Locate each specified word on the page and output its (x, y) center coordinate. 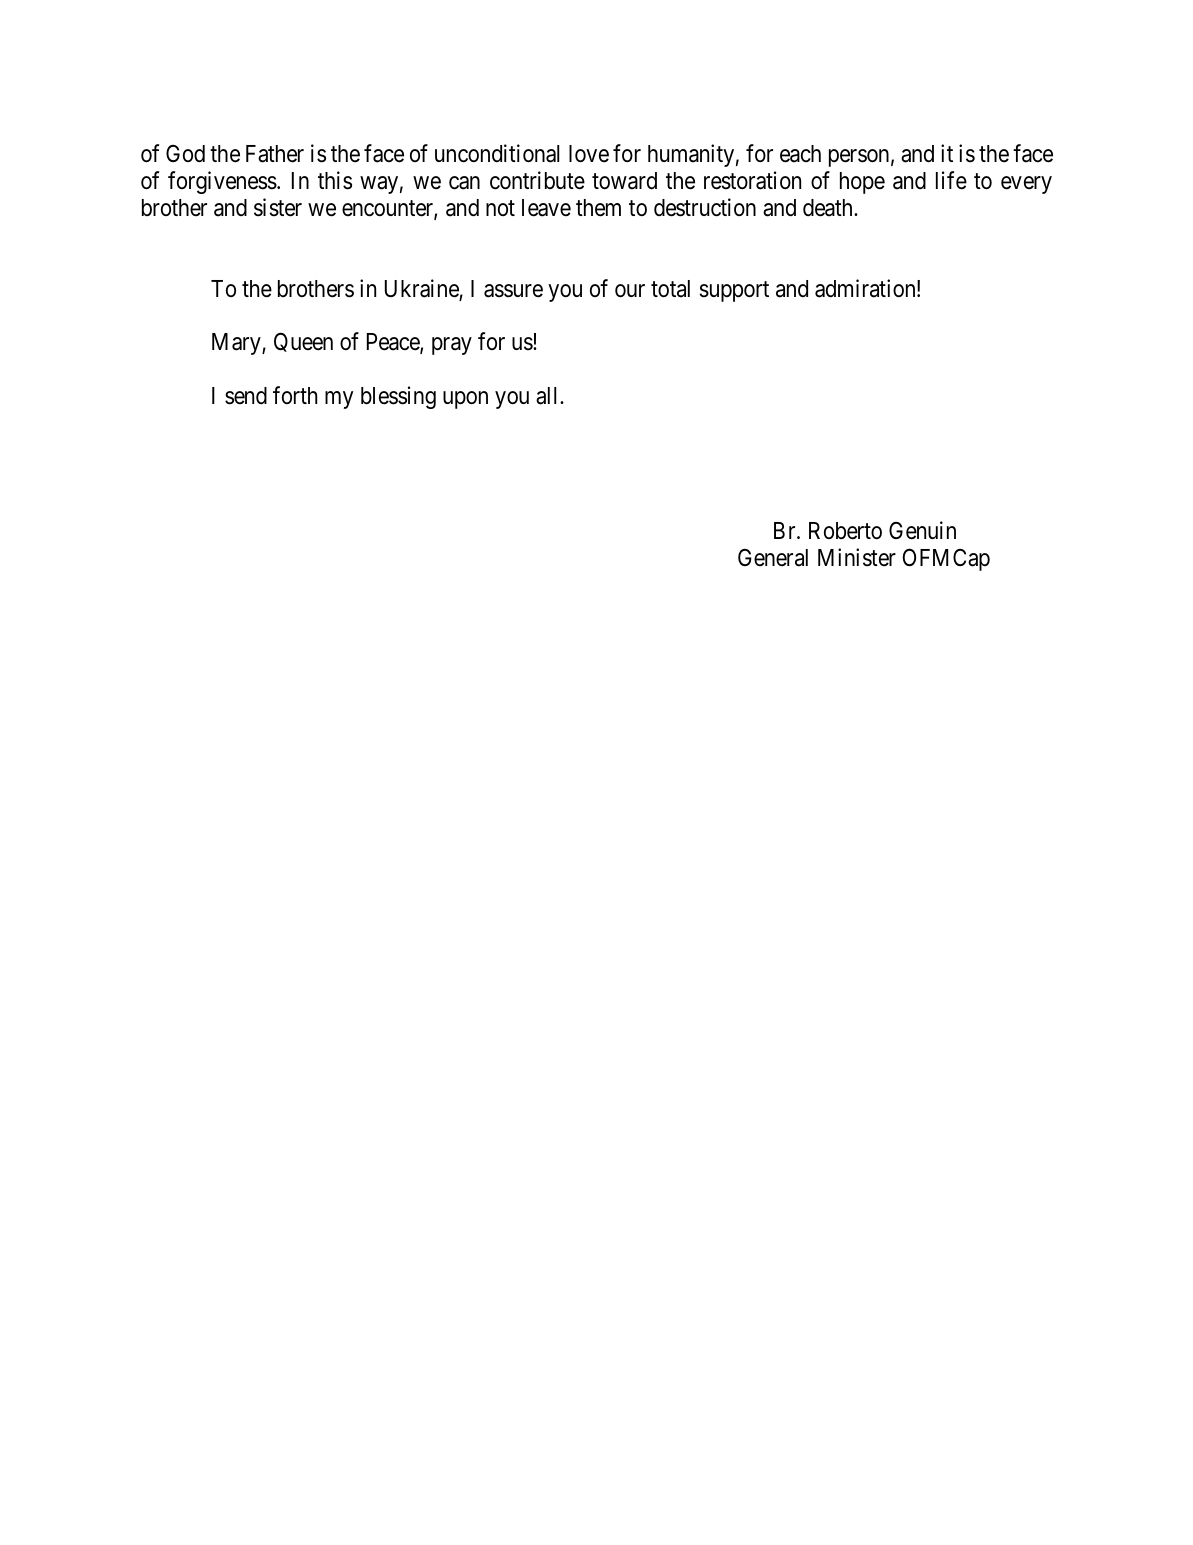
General (773, 557)
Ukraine (422, 289)
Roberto (845, 531)
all (548, 396)
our (630, 291)
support (734, 291)
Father (275, 154)
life (951, 180)
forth (295, 395)
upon (465, 400)
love (589, 154)
